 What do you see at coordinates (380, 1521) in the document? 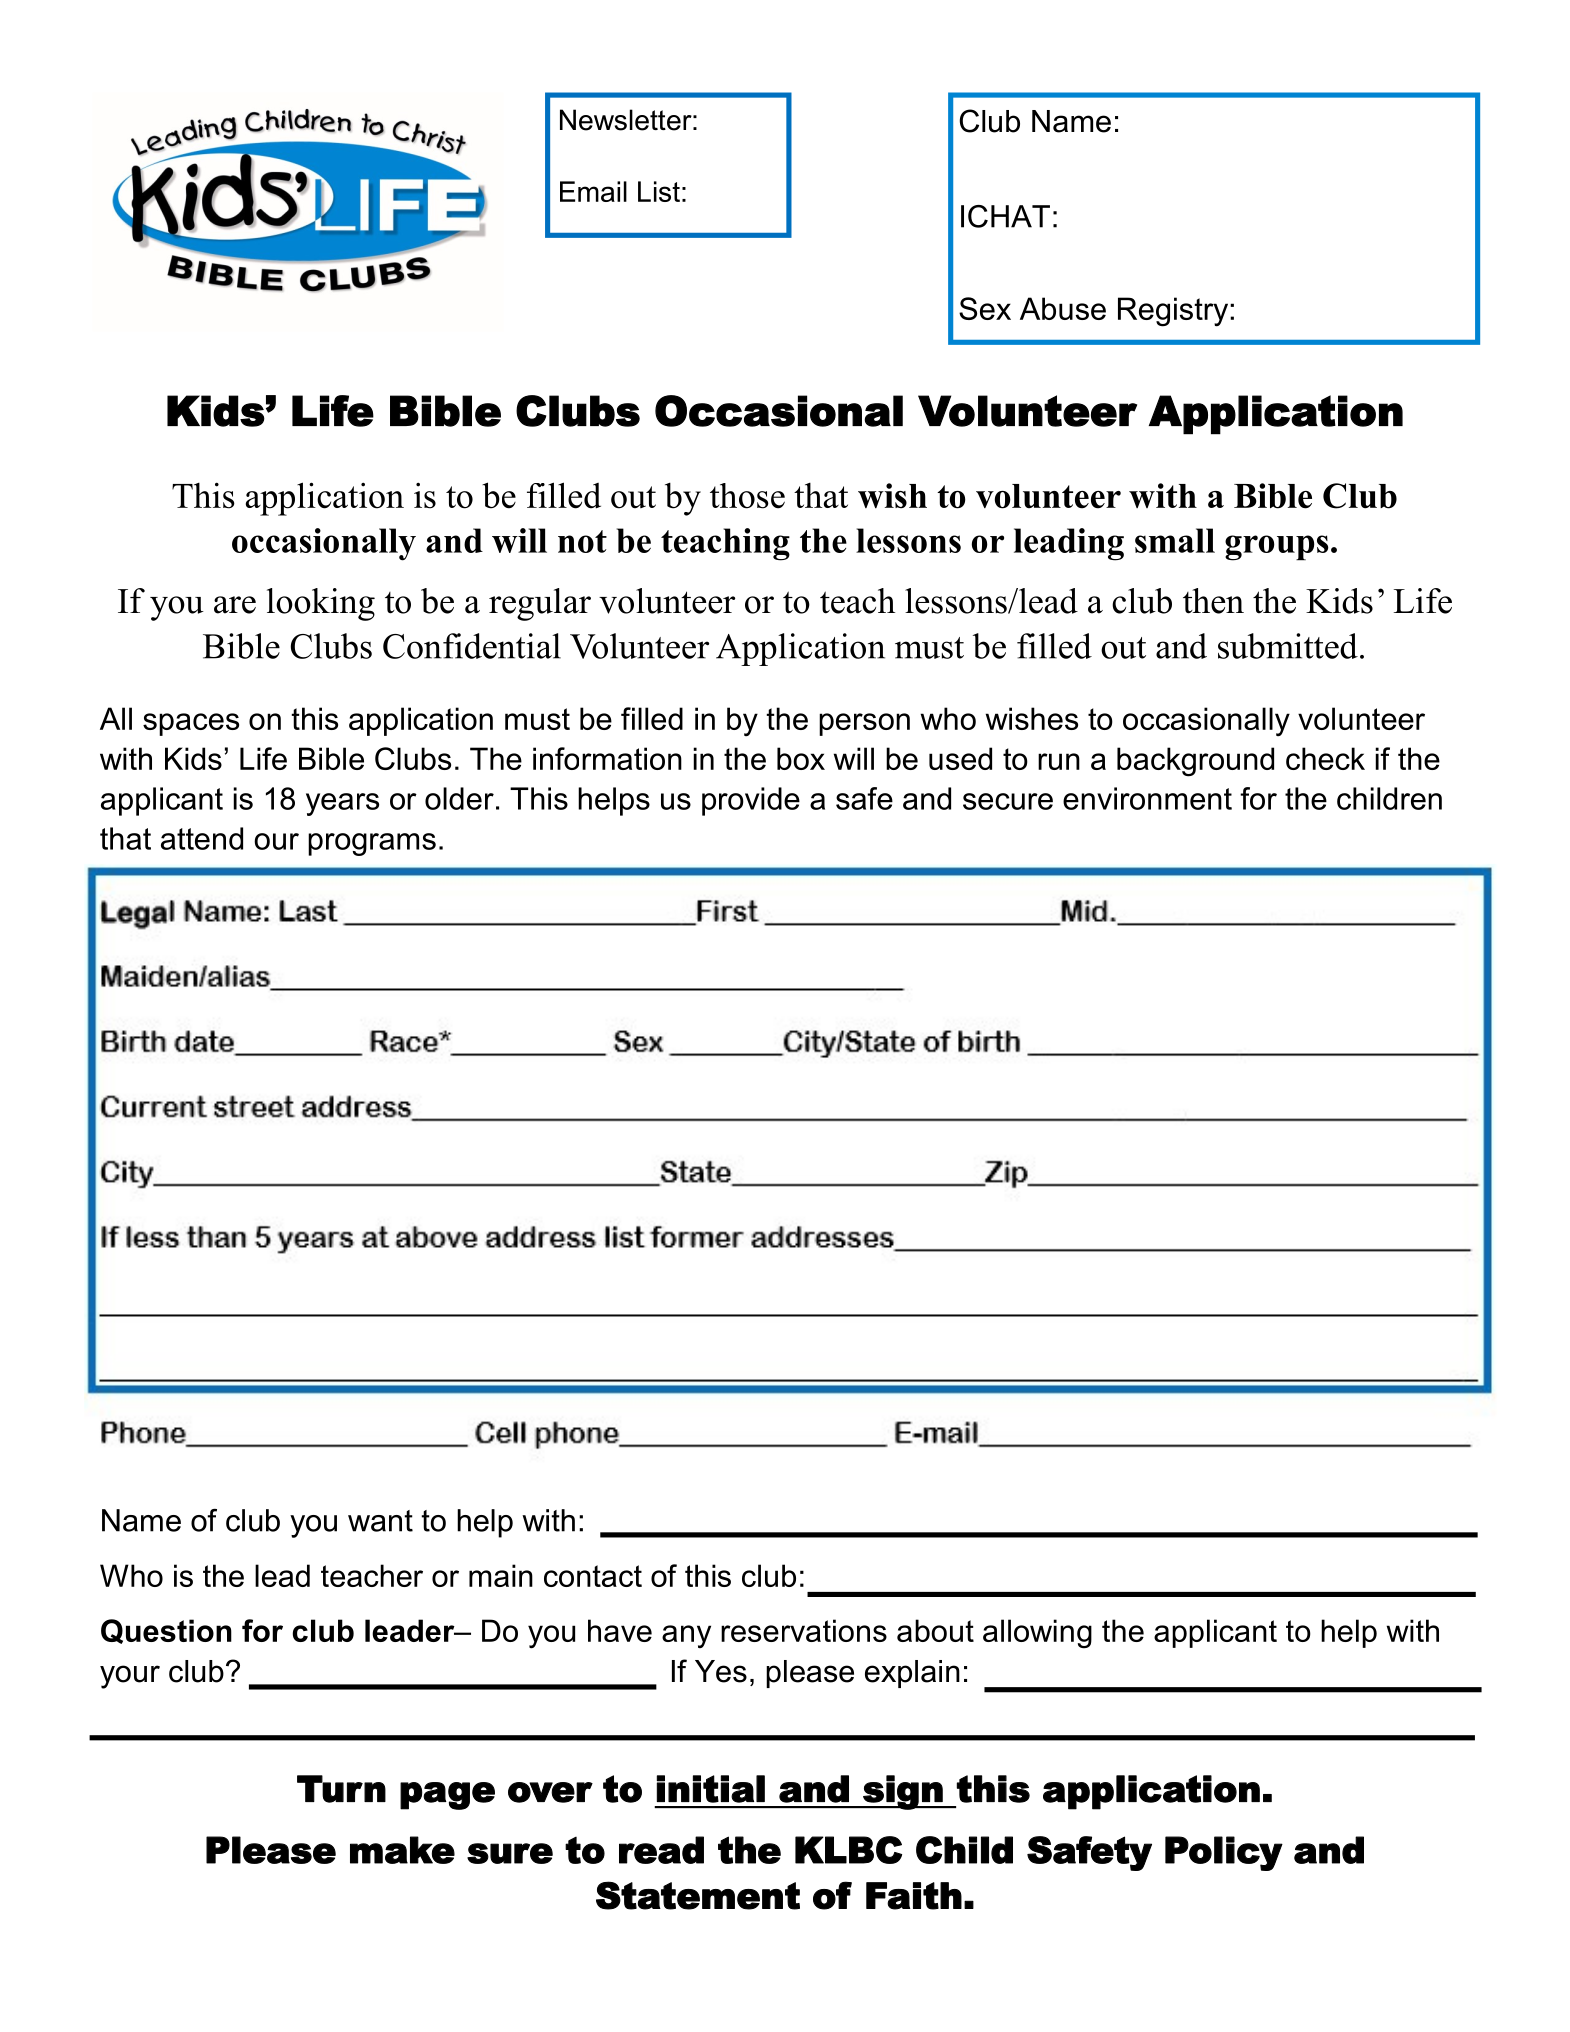
I see `want` at bounding box center [380, 1521].
